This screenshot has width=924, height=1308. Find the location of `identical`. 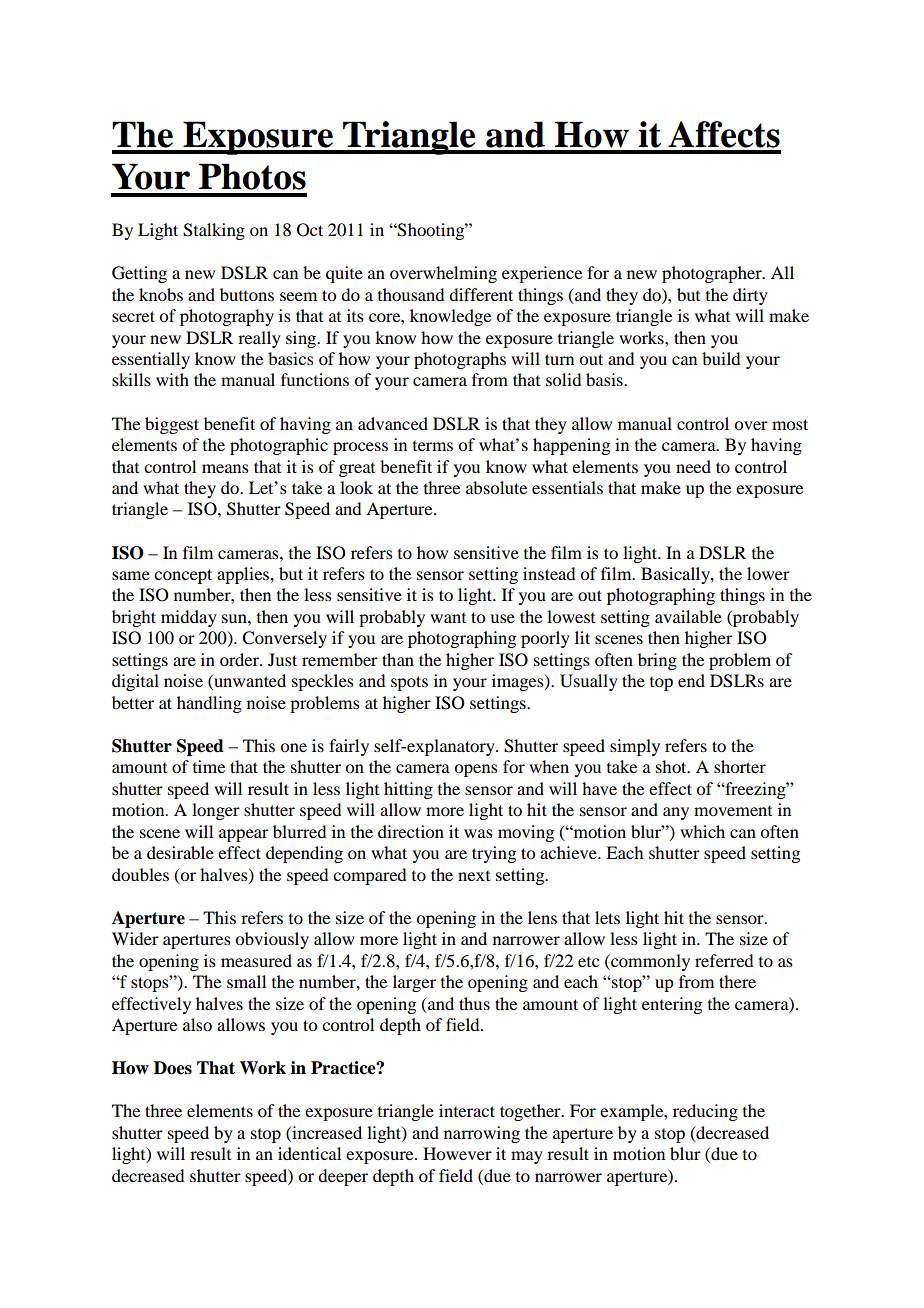

identical is located at coordinates (309, 1153).
